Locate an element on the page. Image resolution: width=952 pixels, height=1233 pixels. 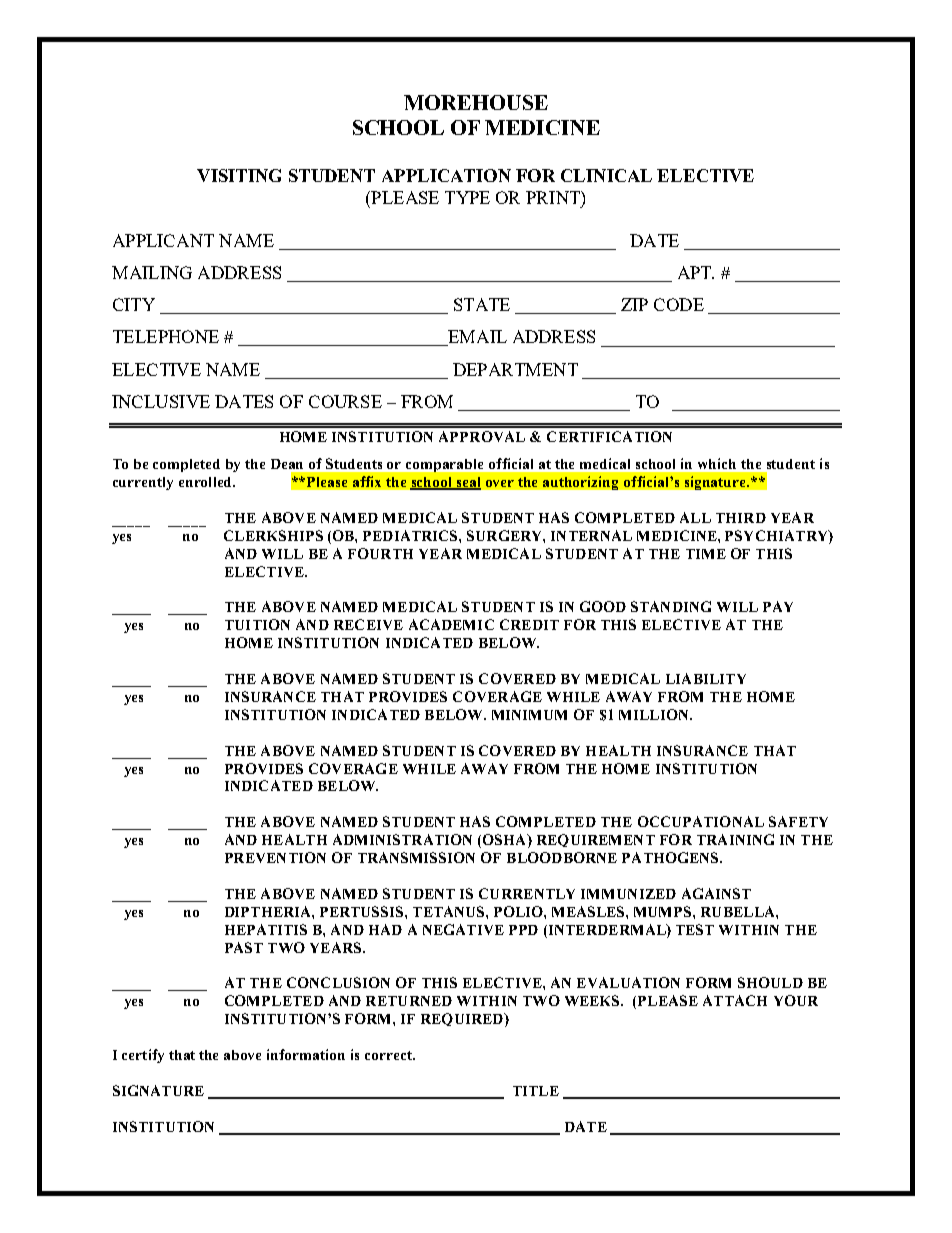
certify is located at coordinates (143, 1056).
